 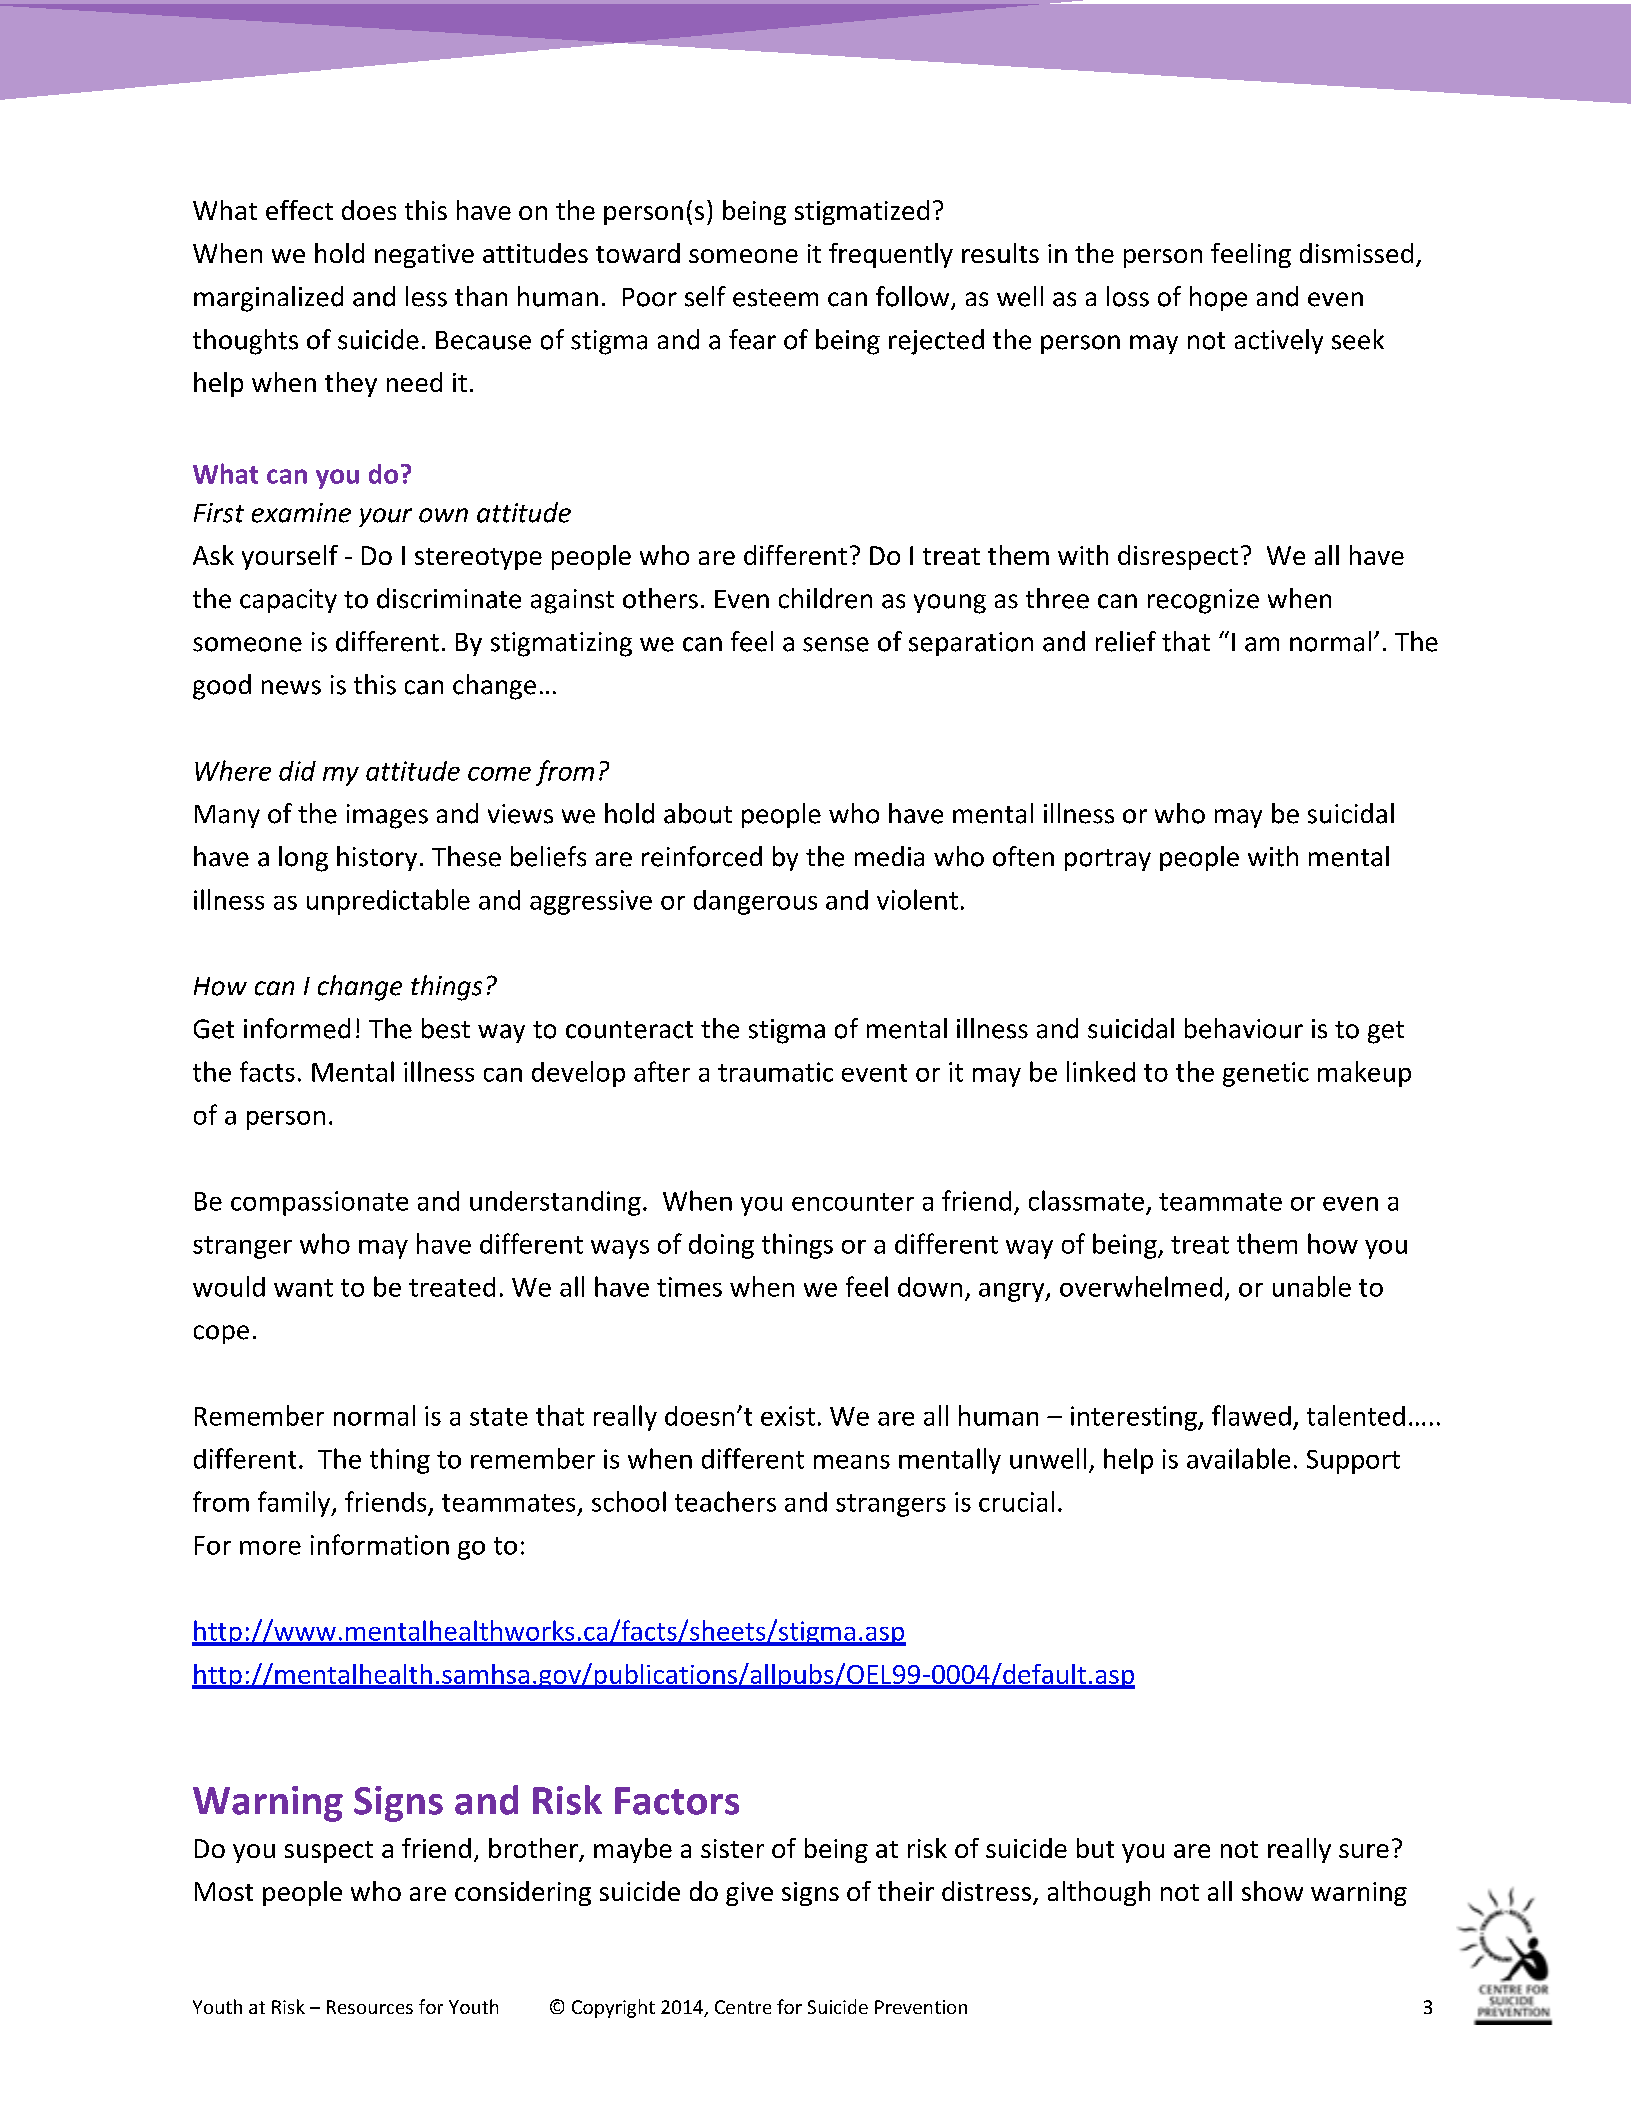 I want to click on Resources, so click(x=370, y=2007).
